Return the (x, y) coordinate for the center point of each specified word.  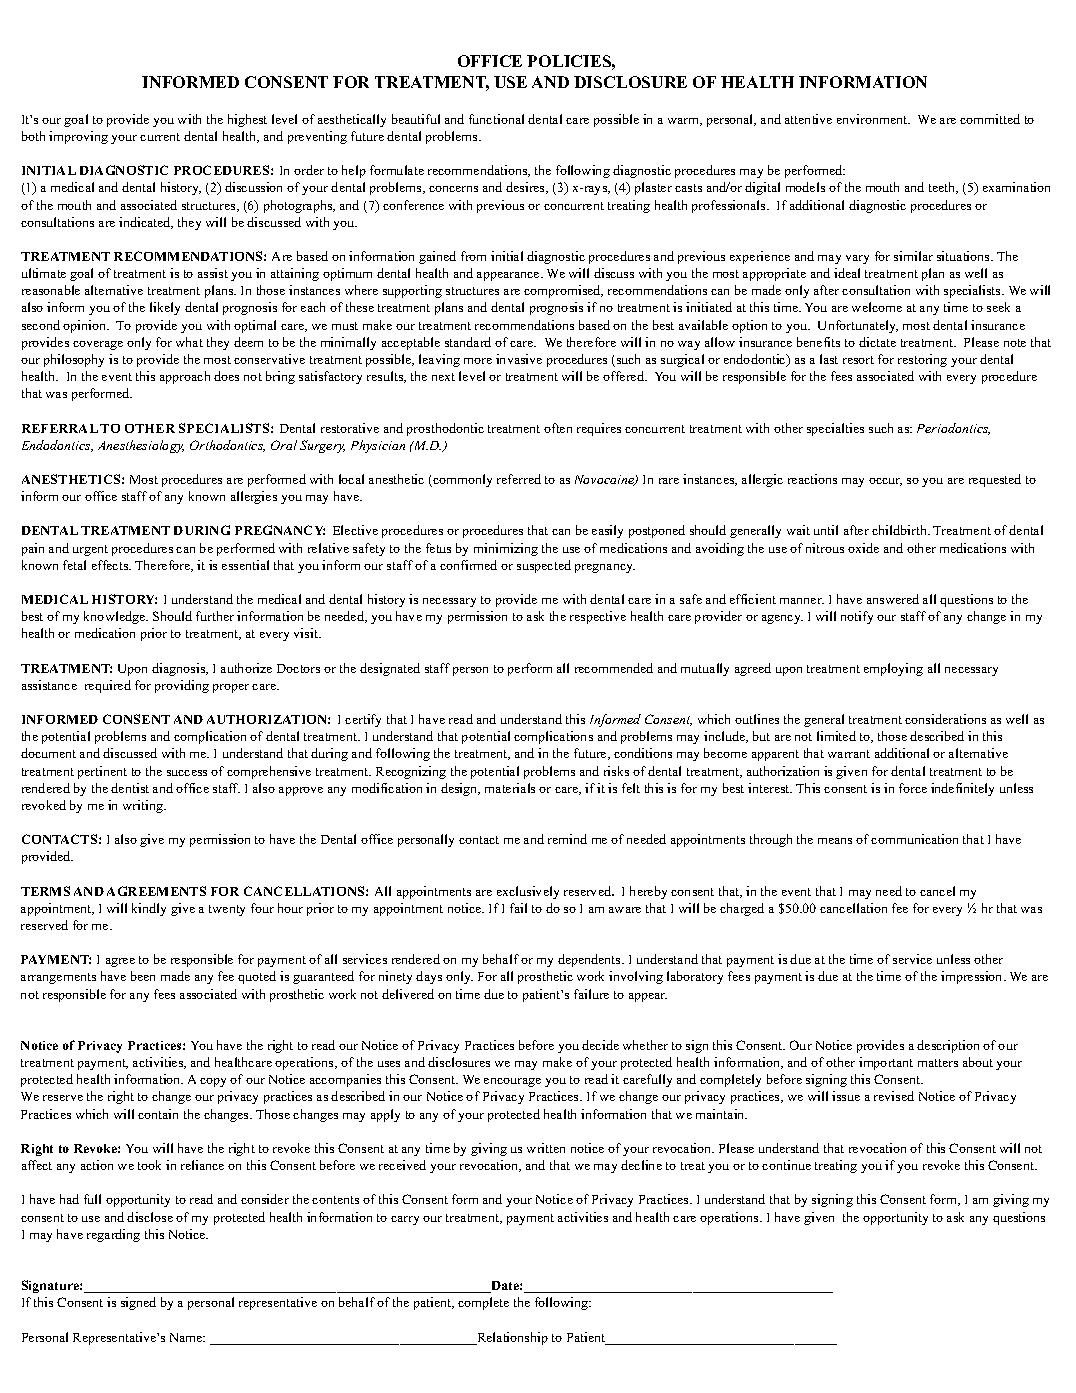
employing (893, 669)
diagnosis (180, 669)
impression (973, 977)
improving (78, 137)
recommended (614, 668)
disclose (150, 1217)
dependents (590, 960)
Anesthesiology (141, 446)
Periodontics (953, 429)
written (546, 1148)
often (558, 428)
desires (526, 188)
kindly (149, 909)
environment (873, 119)
